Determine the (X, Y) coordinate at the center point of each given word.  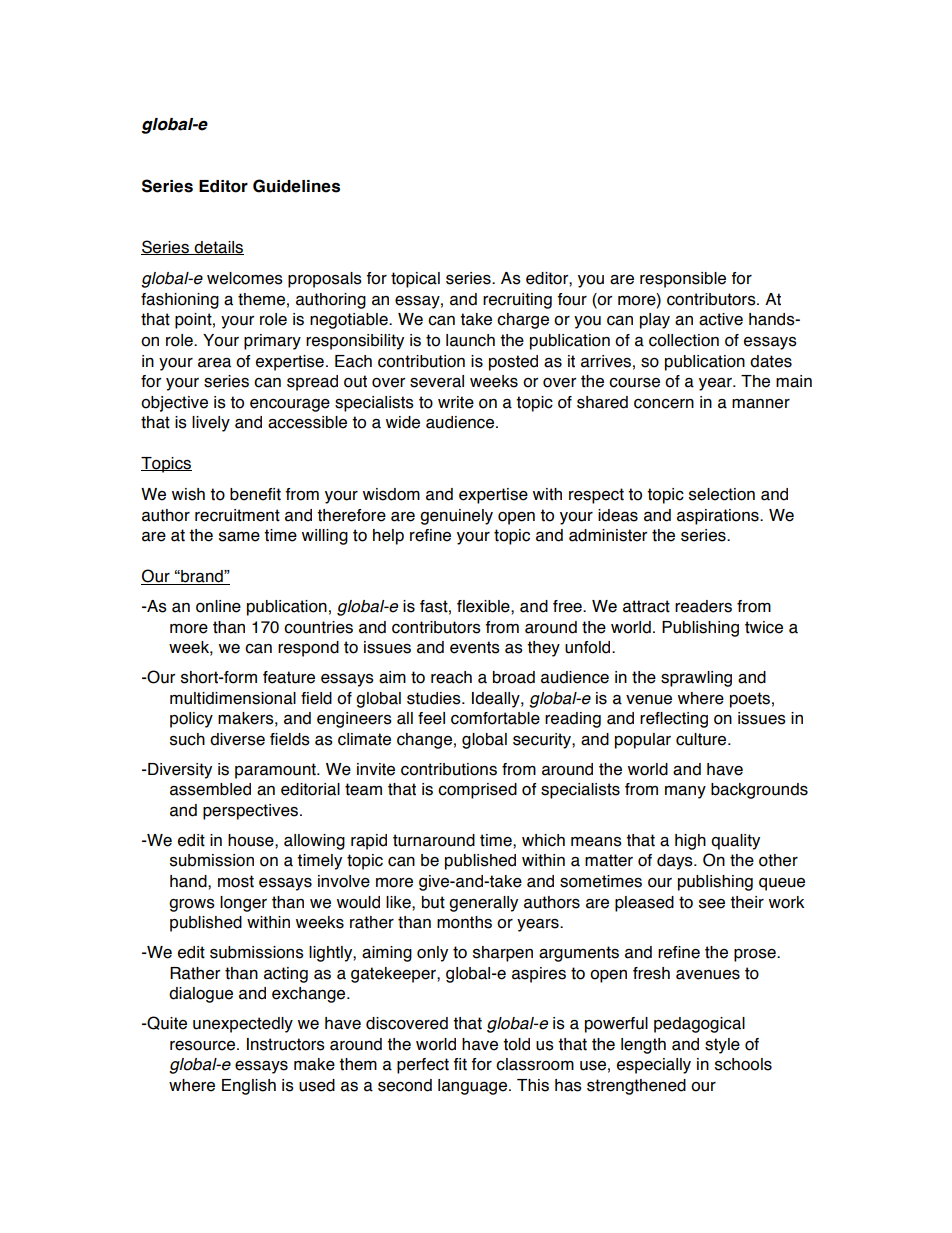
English (249, 1087)
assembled (210, 789)
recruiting (517, 301)
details (218, 248)
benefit (255, 494)
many (685, 792)
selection (722, 494)
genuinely (456, 517)
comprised (477, 791)
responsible (683, 280)
